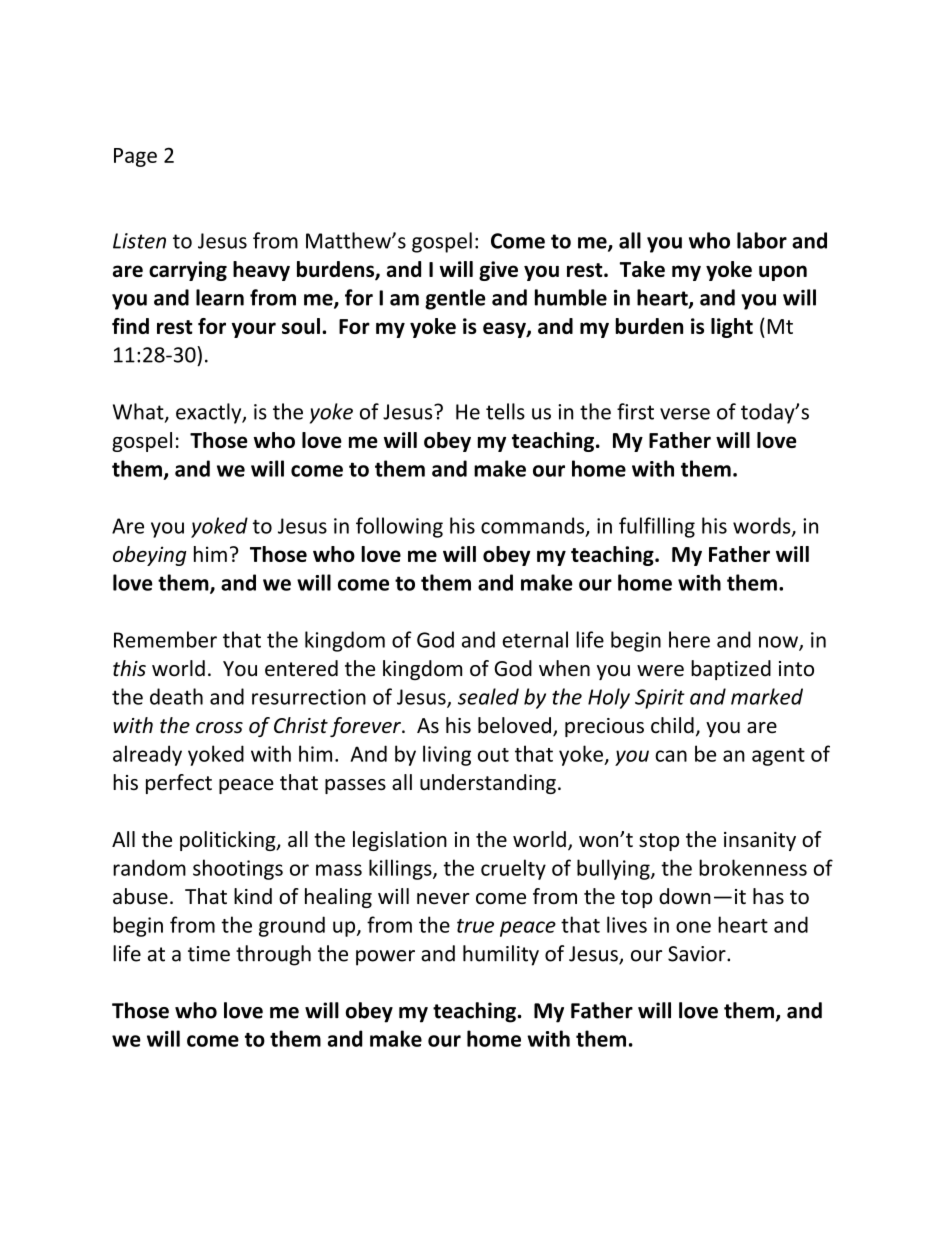 This screenshot has height=1233, width=952. I want to click on words, so click(763, 526).
